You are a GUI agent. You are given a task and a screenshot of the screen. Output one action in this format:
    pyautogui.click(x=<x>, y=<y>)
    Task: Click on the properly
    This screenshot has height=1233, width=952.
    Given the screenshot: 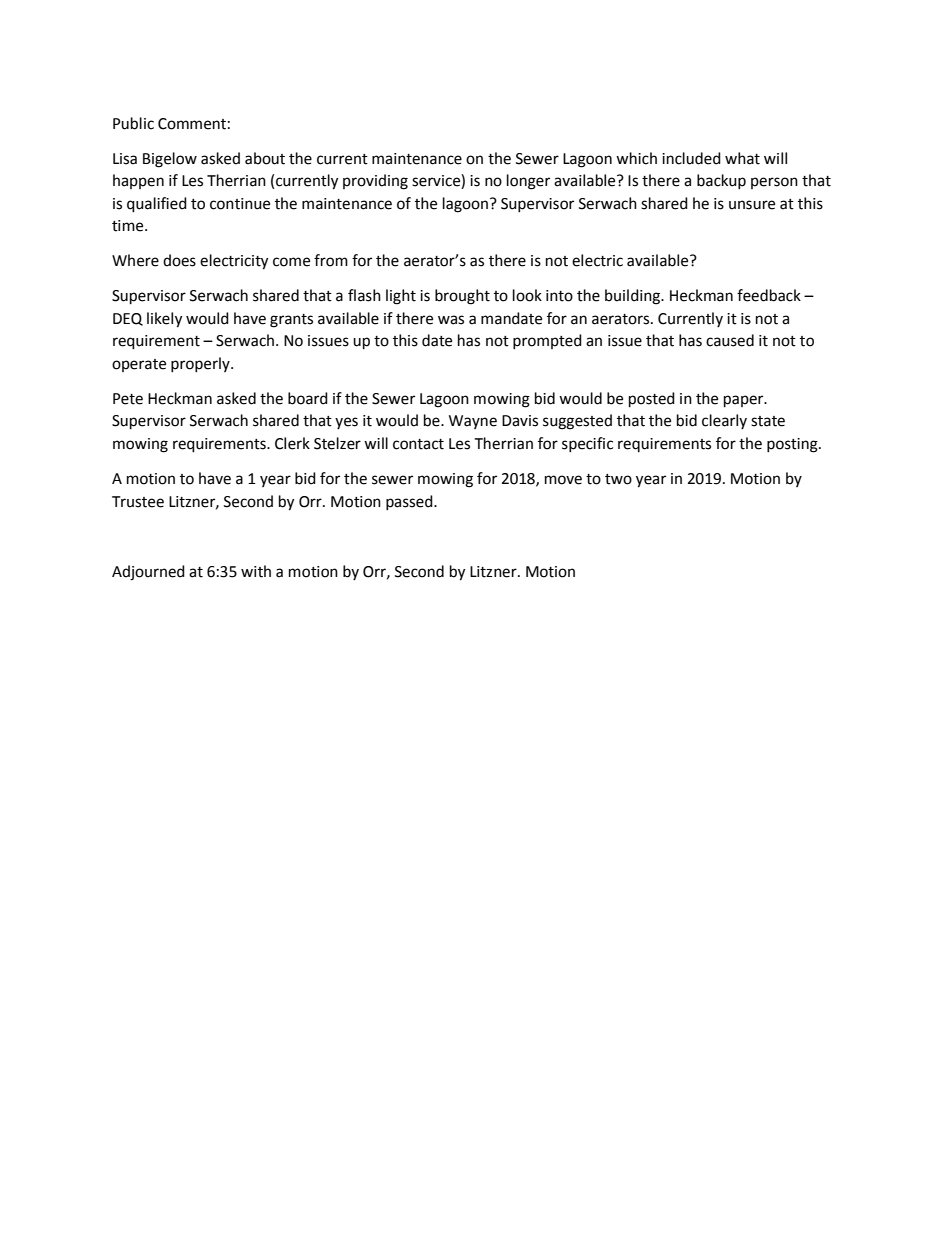 What is the action you would take?
    pyautogui.click(x=201, y=364)
